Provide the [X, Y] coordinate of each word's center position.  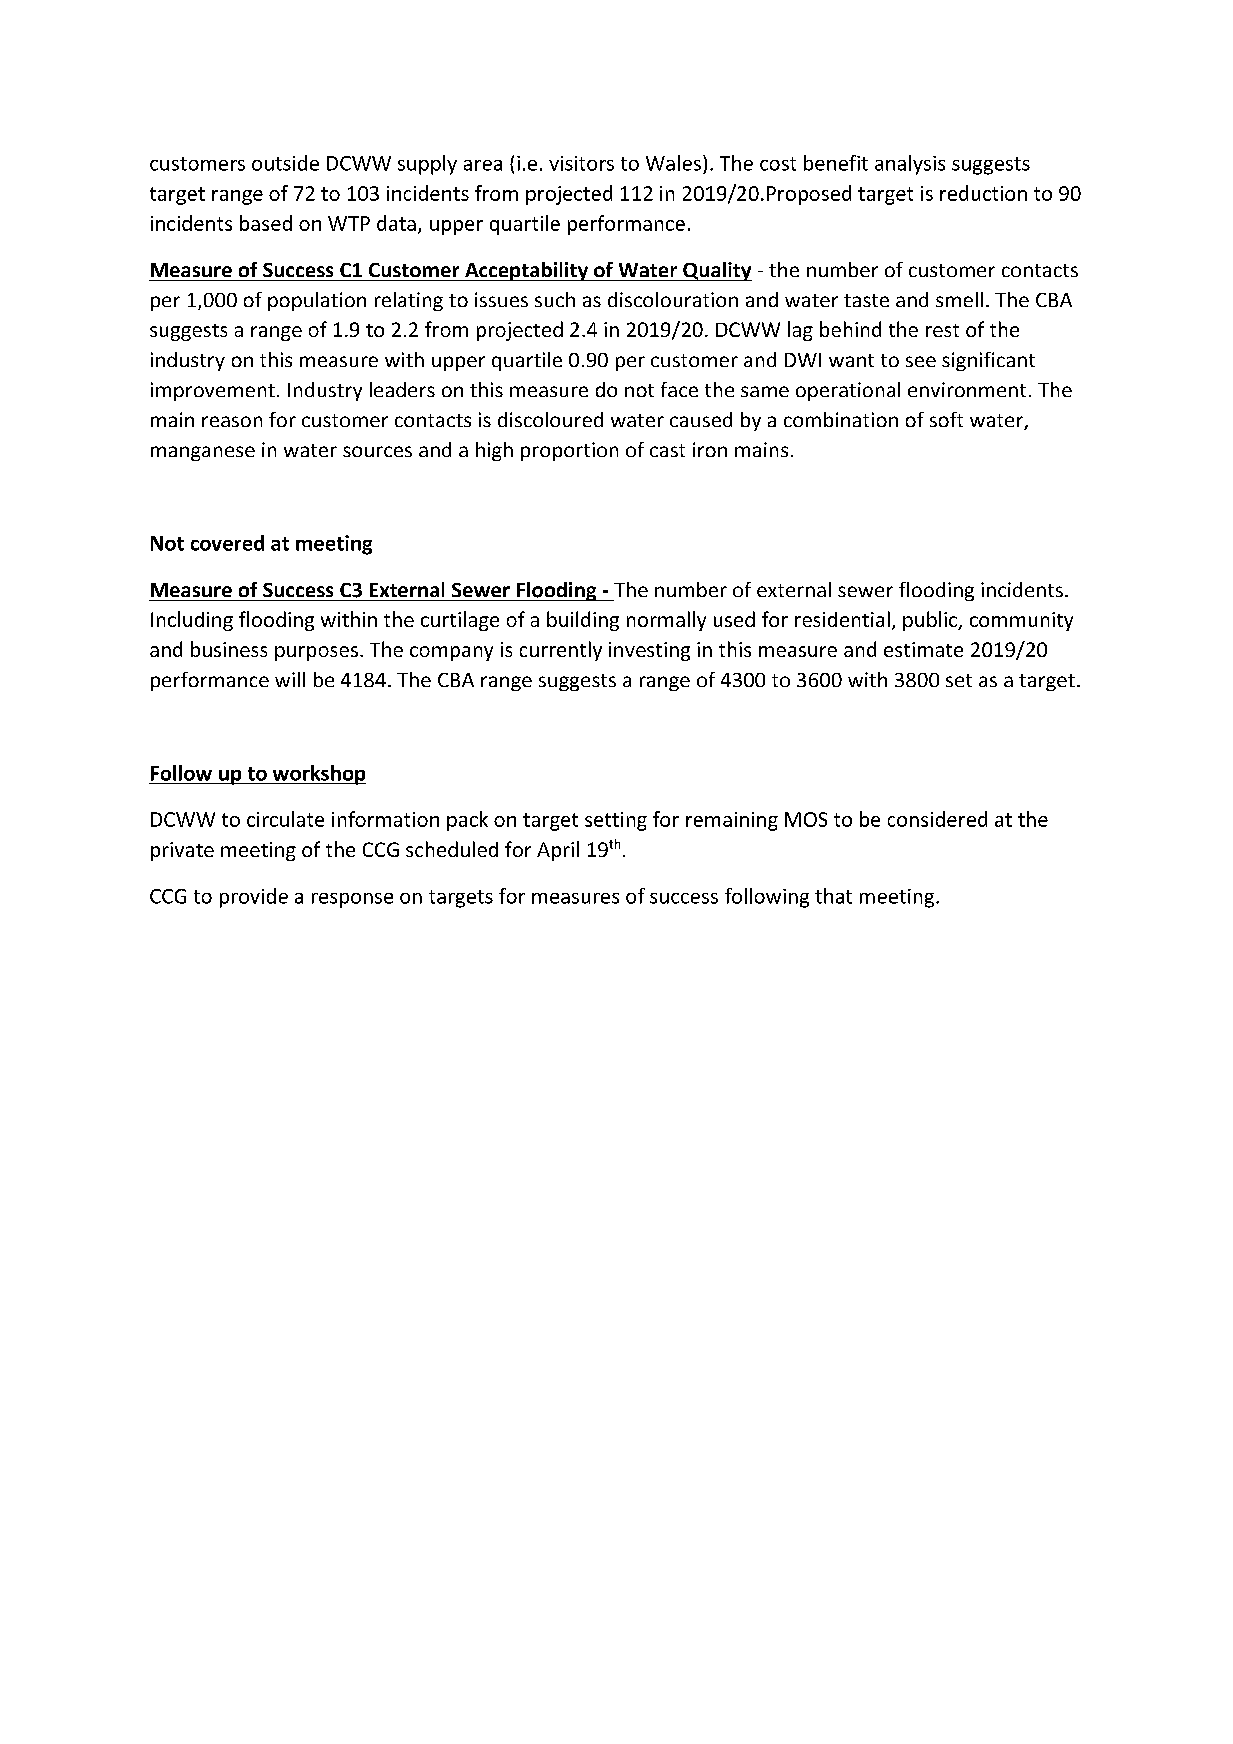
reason [232, 421]
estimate [923, 649]
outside [285, 163]
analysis [910, 165]
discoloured [550, 419]
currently [561, 651]
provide [254, 898]
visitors [581, 163]
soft [946, 419]
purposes [316, 653]
